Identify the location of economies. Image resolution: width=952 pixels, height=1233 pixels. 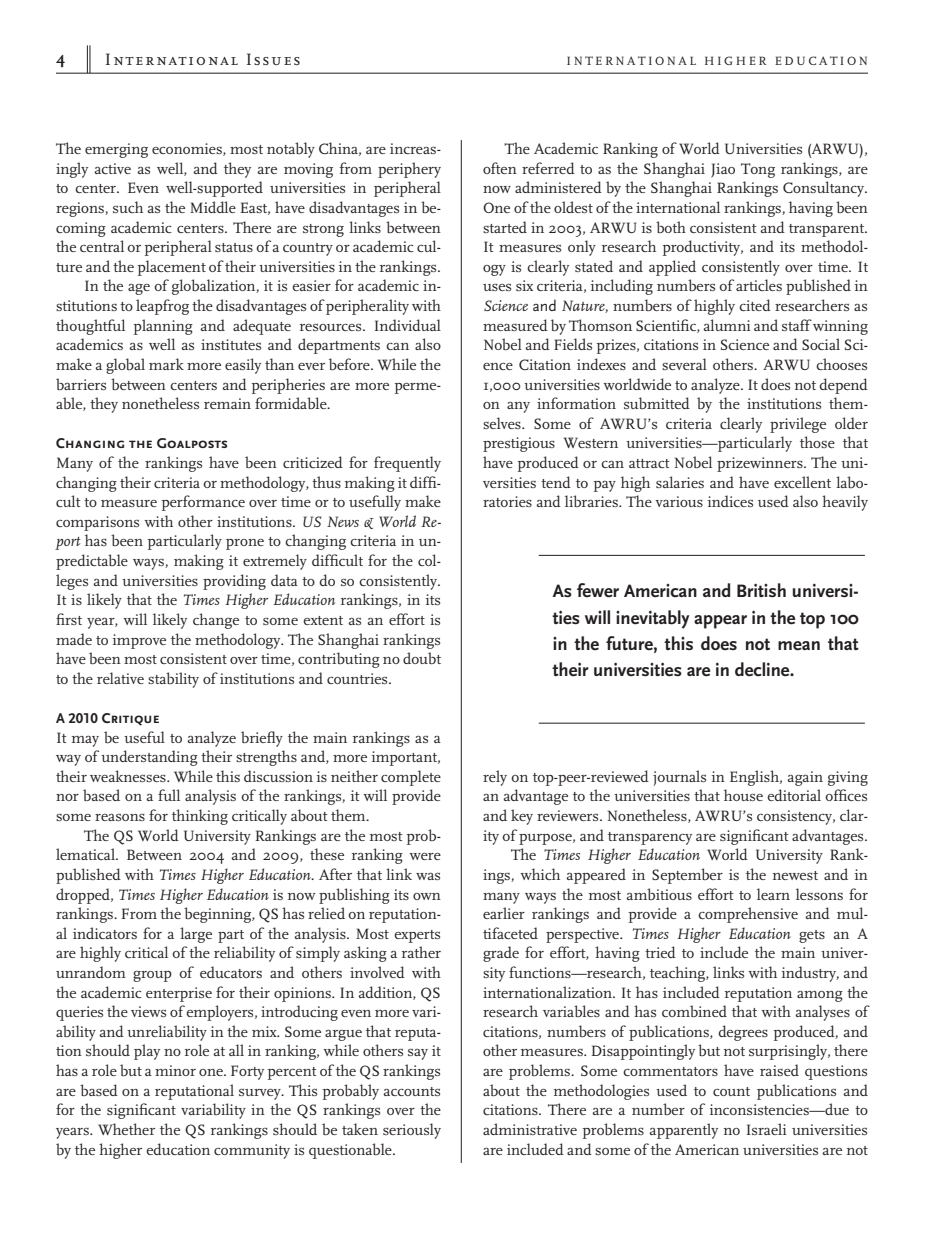
(188, 149).
